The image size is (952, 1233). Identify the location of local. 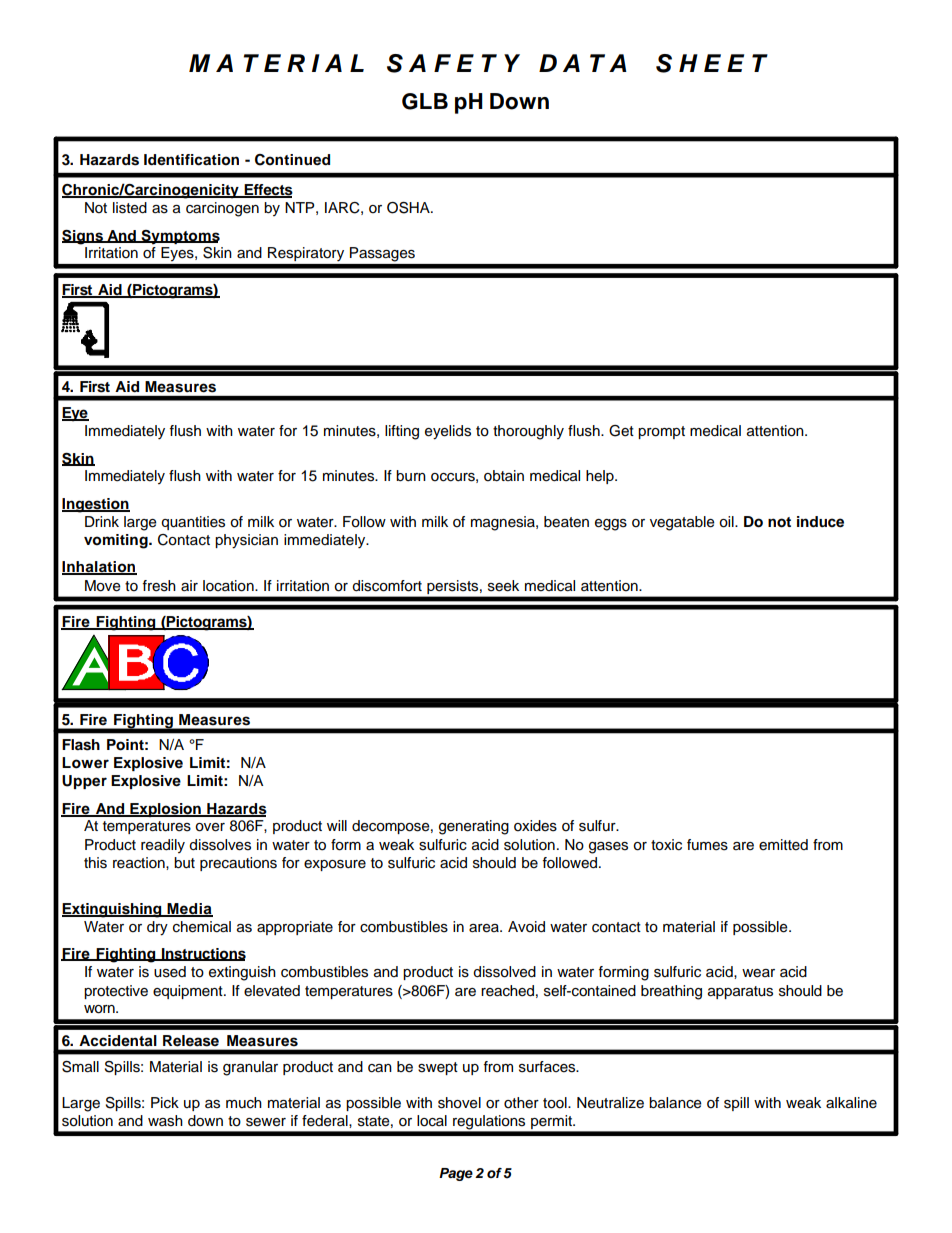
(432, 1121).
